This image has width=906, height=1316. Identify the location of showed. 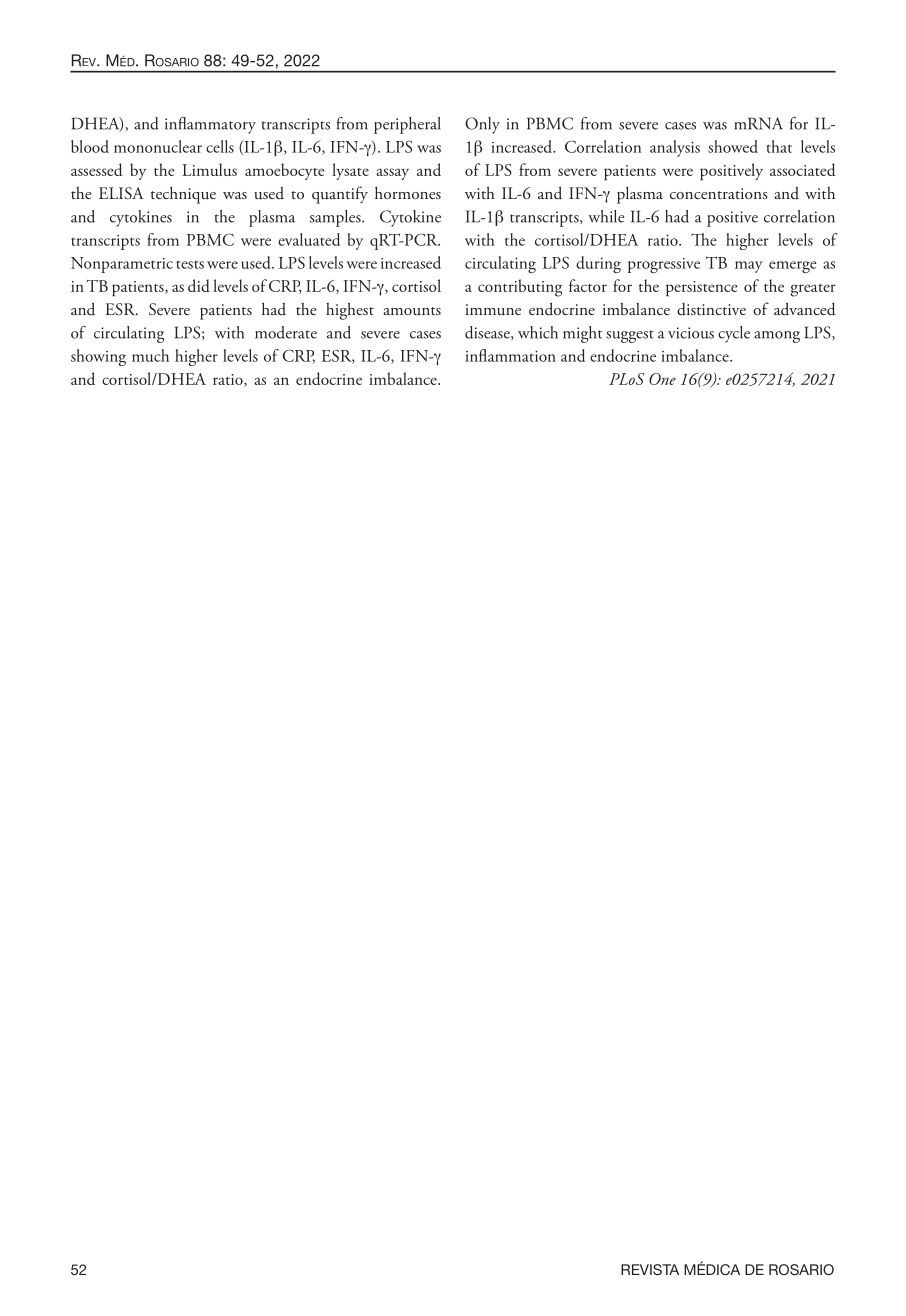
(733, 146).
